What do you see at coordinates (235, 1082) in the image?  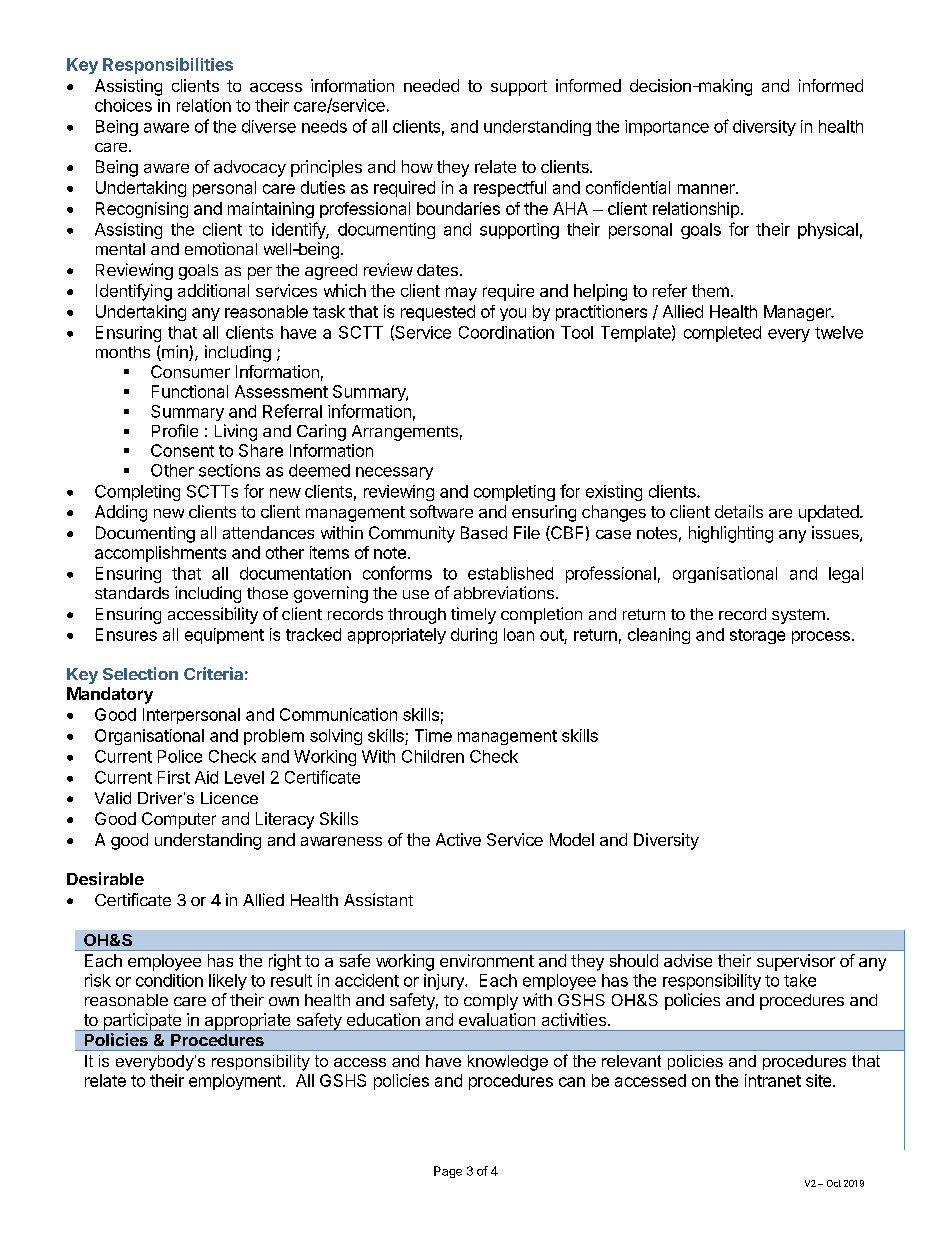 I see `employment` at bounding box center [235, 1082].
